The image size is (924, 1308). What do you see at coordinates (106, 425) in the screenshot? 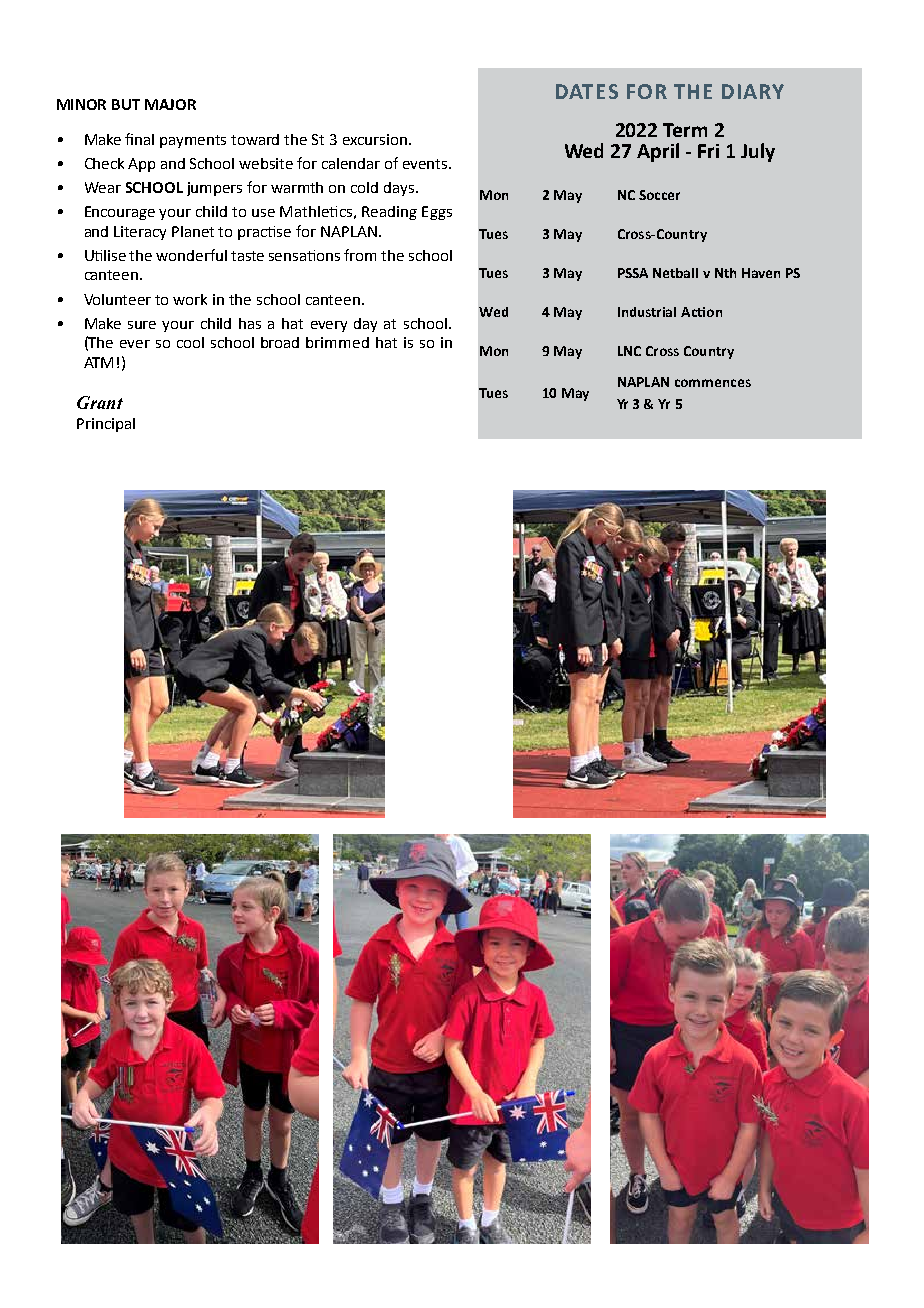
I see `Principal` at bounding box center [106, 425].
